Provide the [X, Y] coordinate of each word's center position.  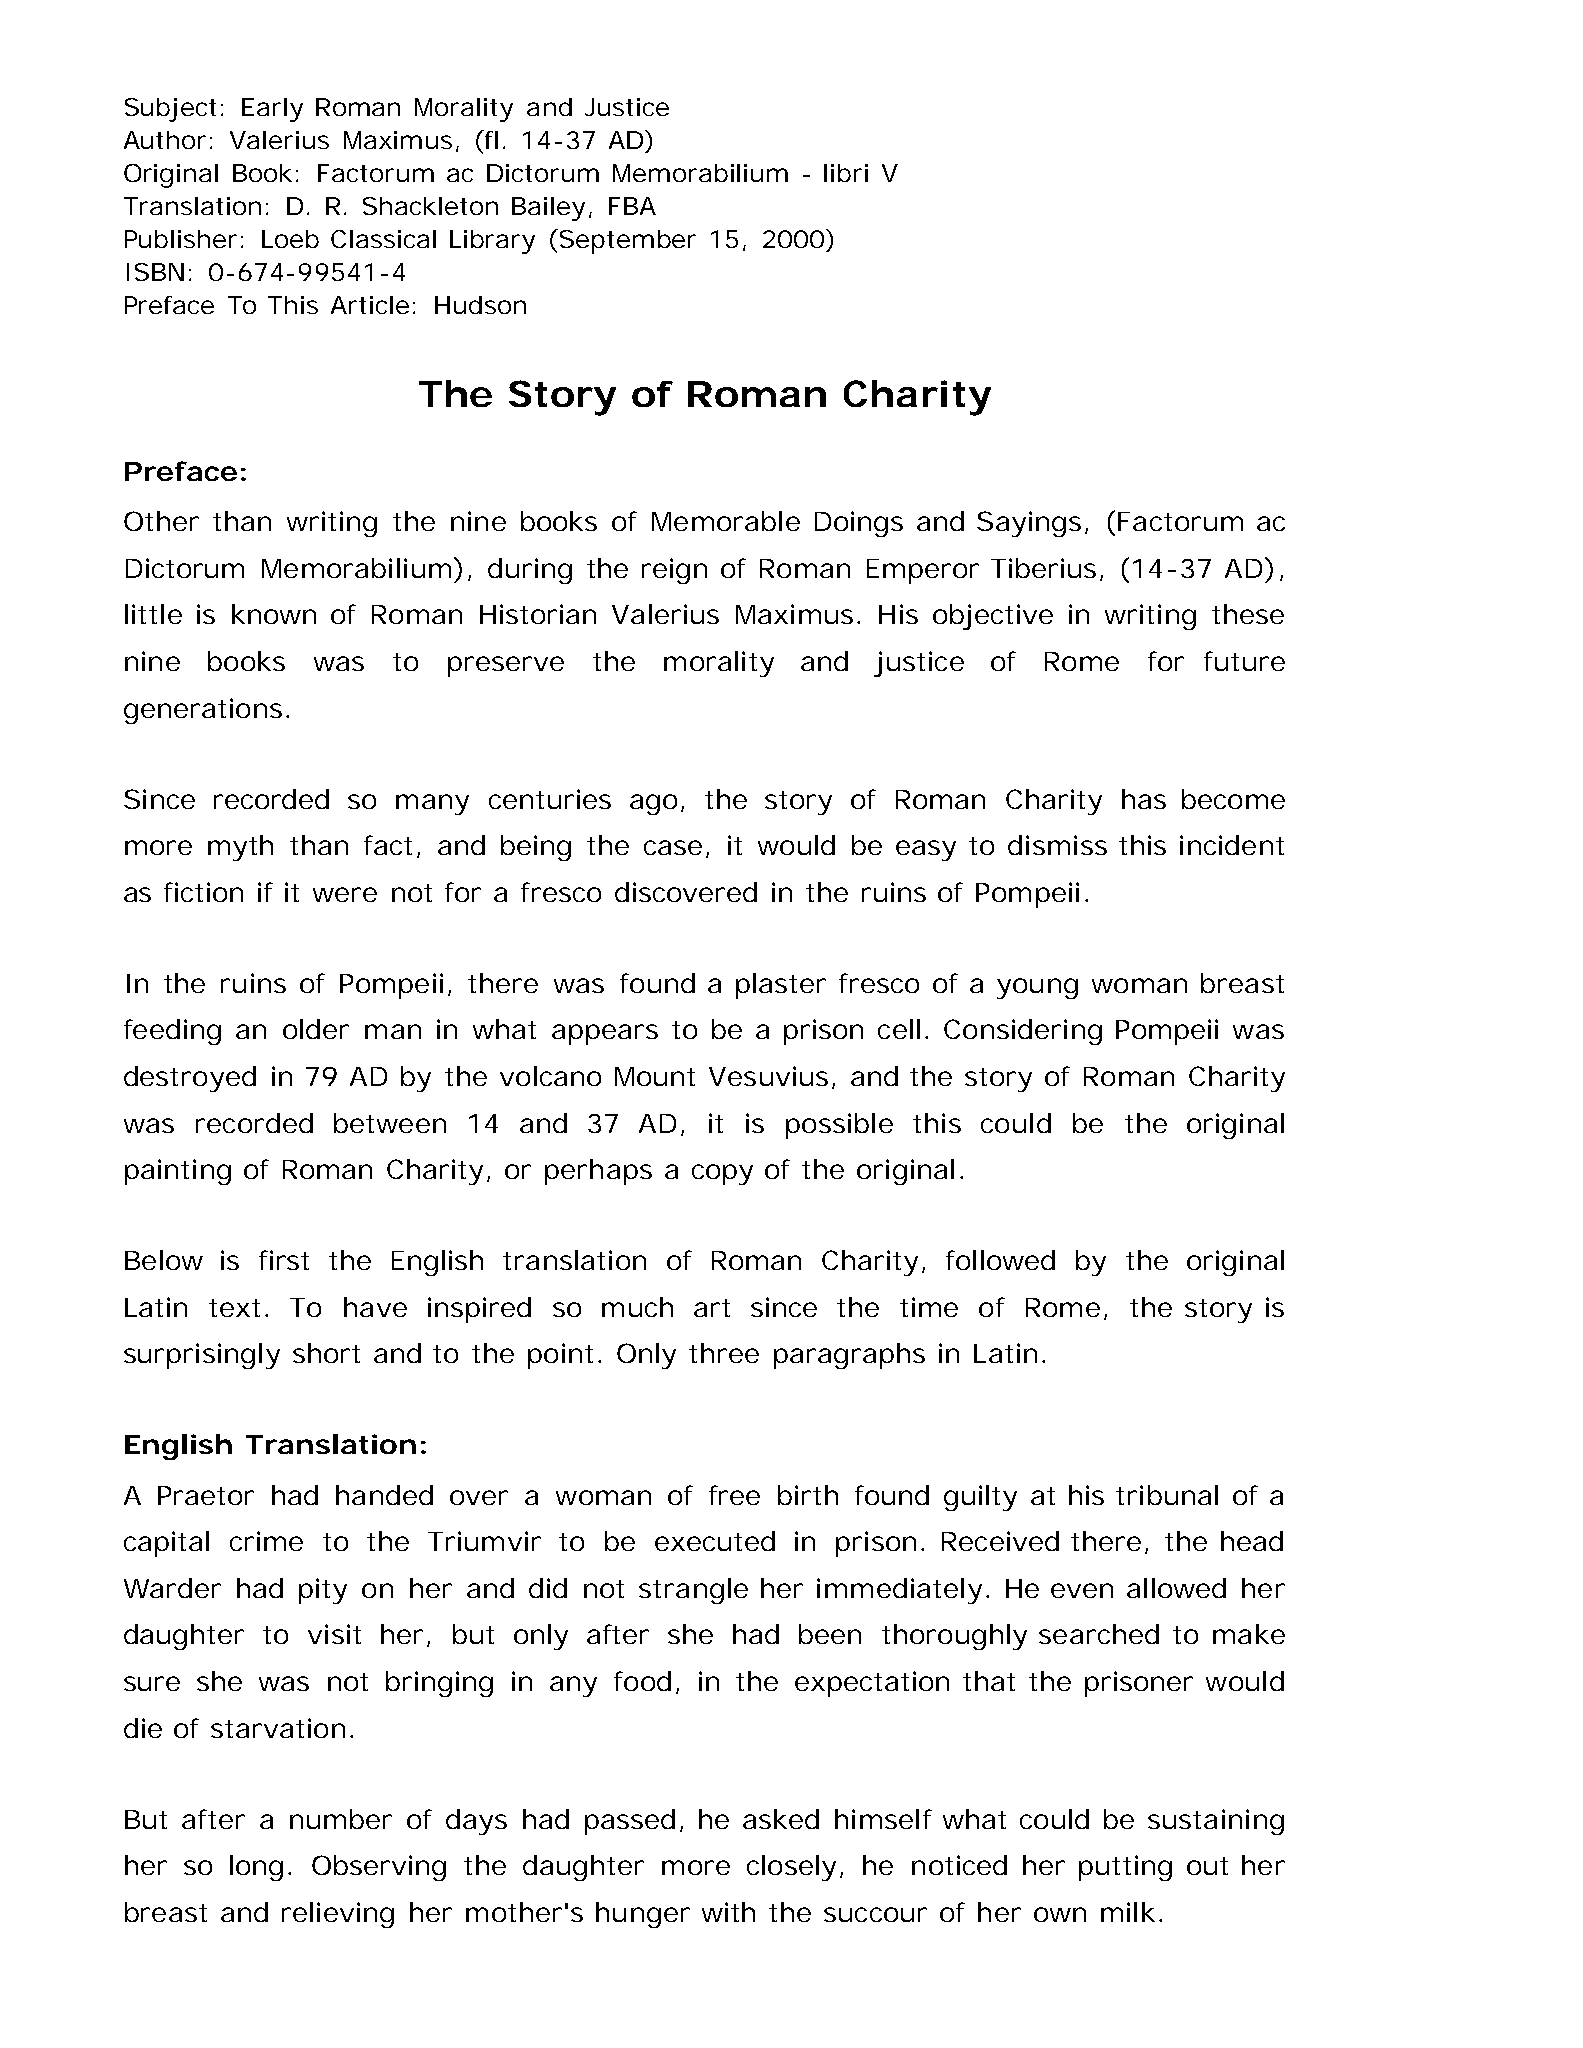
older [316, 1029]
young [1037, 988]
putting [1125, 1868]
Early [272, 110]
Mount [655, 1076]
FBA [632, 206]
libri [846, 173]
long [256, 1868]
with [728, 1912]
